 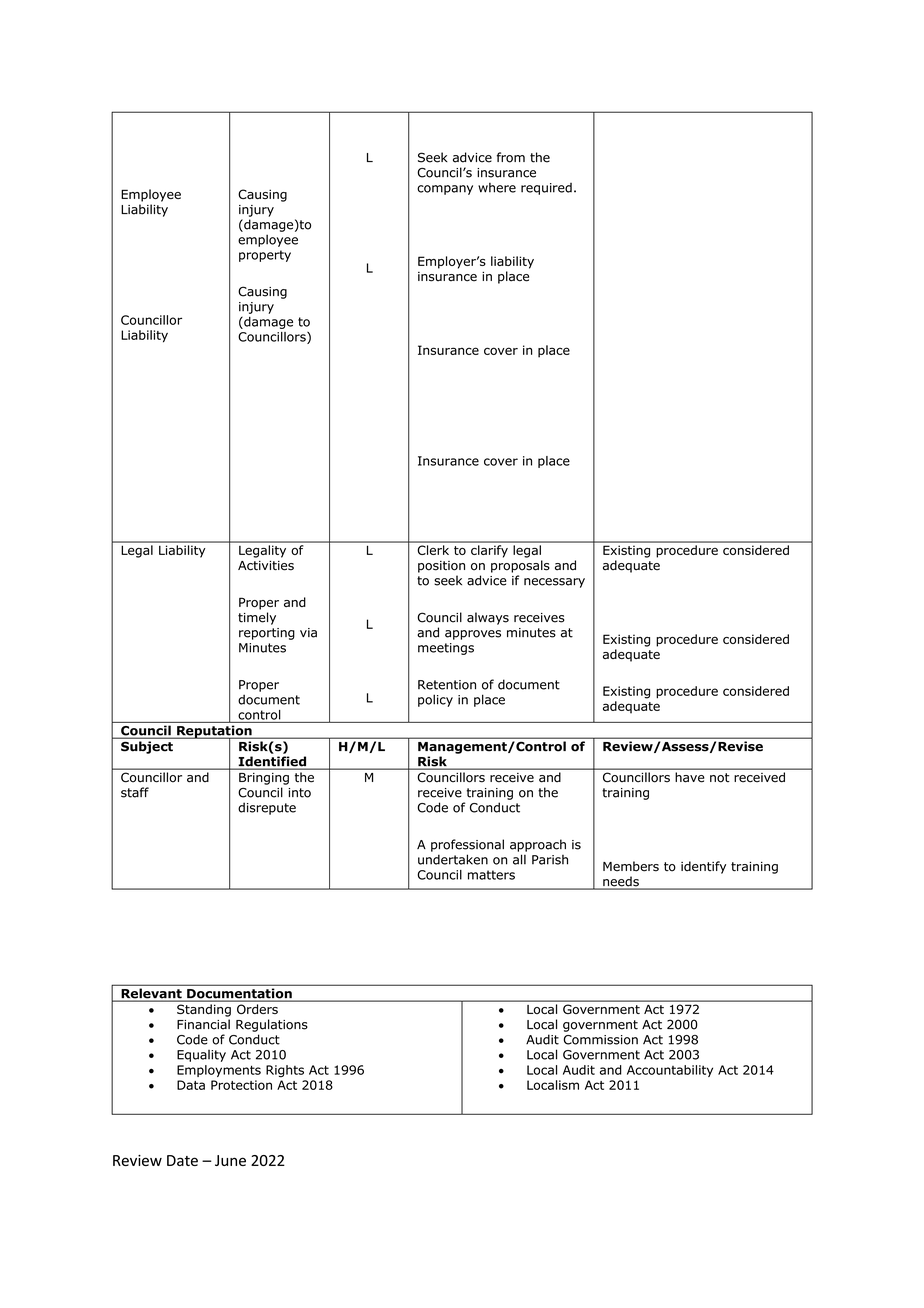 I want to click on timely, so click(x=257, y=618).
